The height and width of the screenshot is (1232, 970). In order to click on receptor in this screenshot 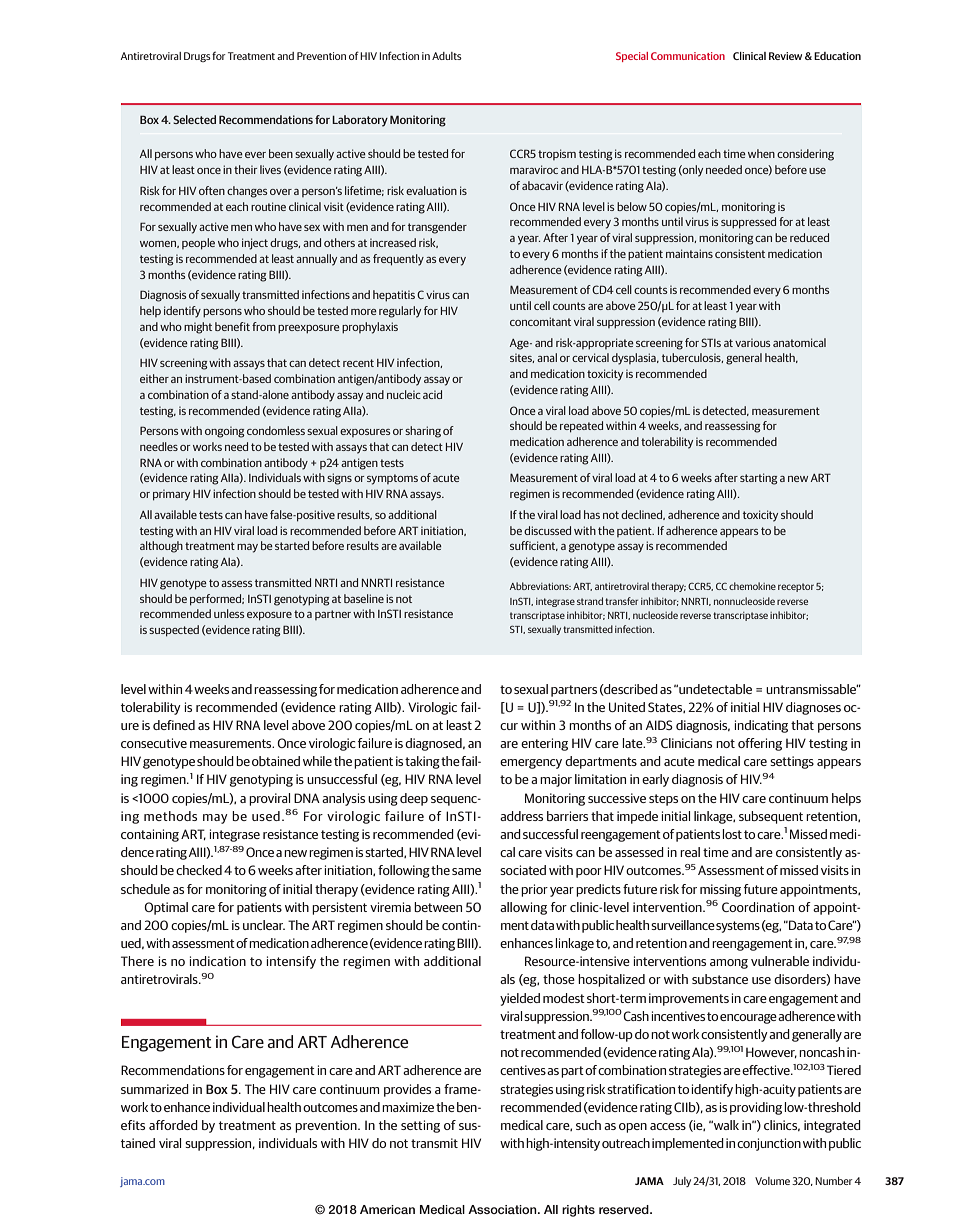, I will do `click(796, 587)`.
